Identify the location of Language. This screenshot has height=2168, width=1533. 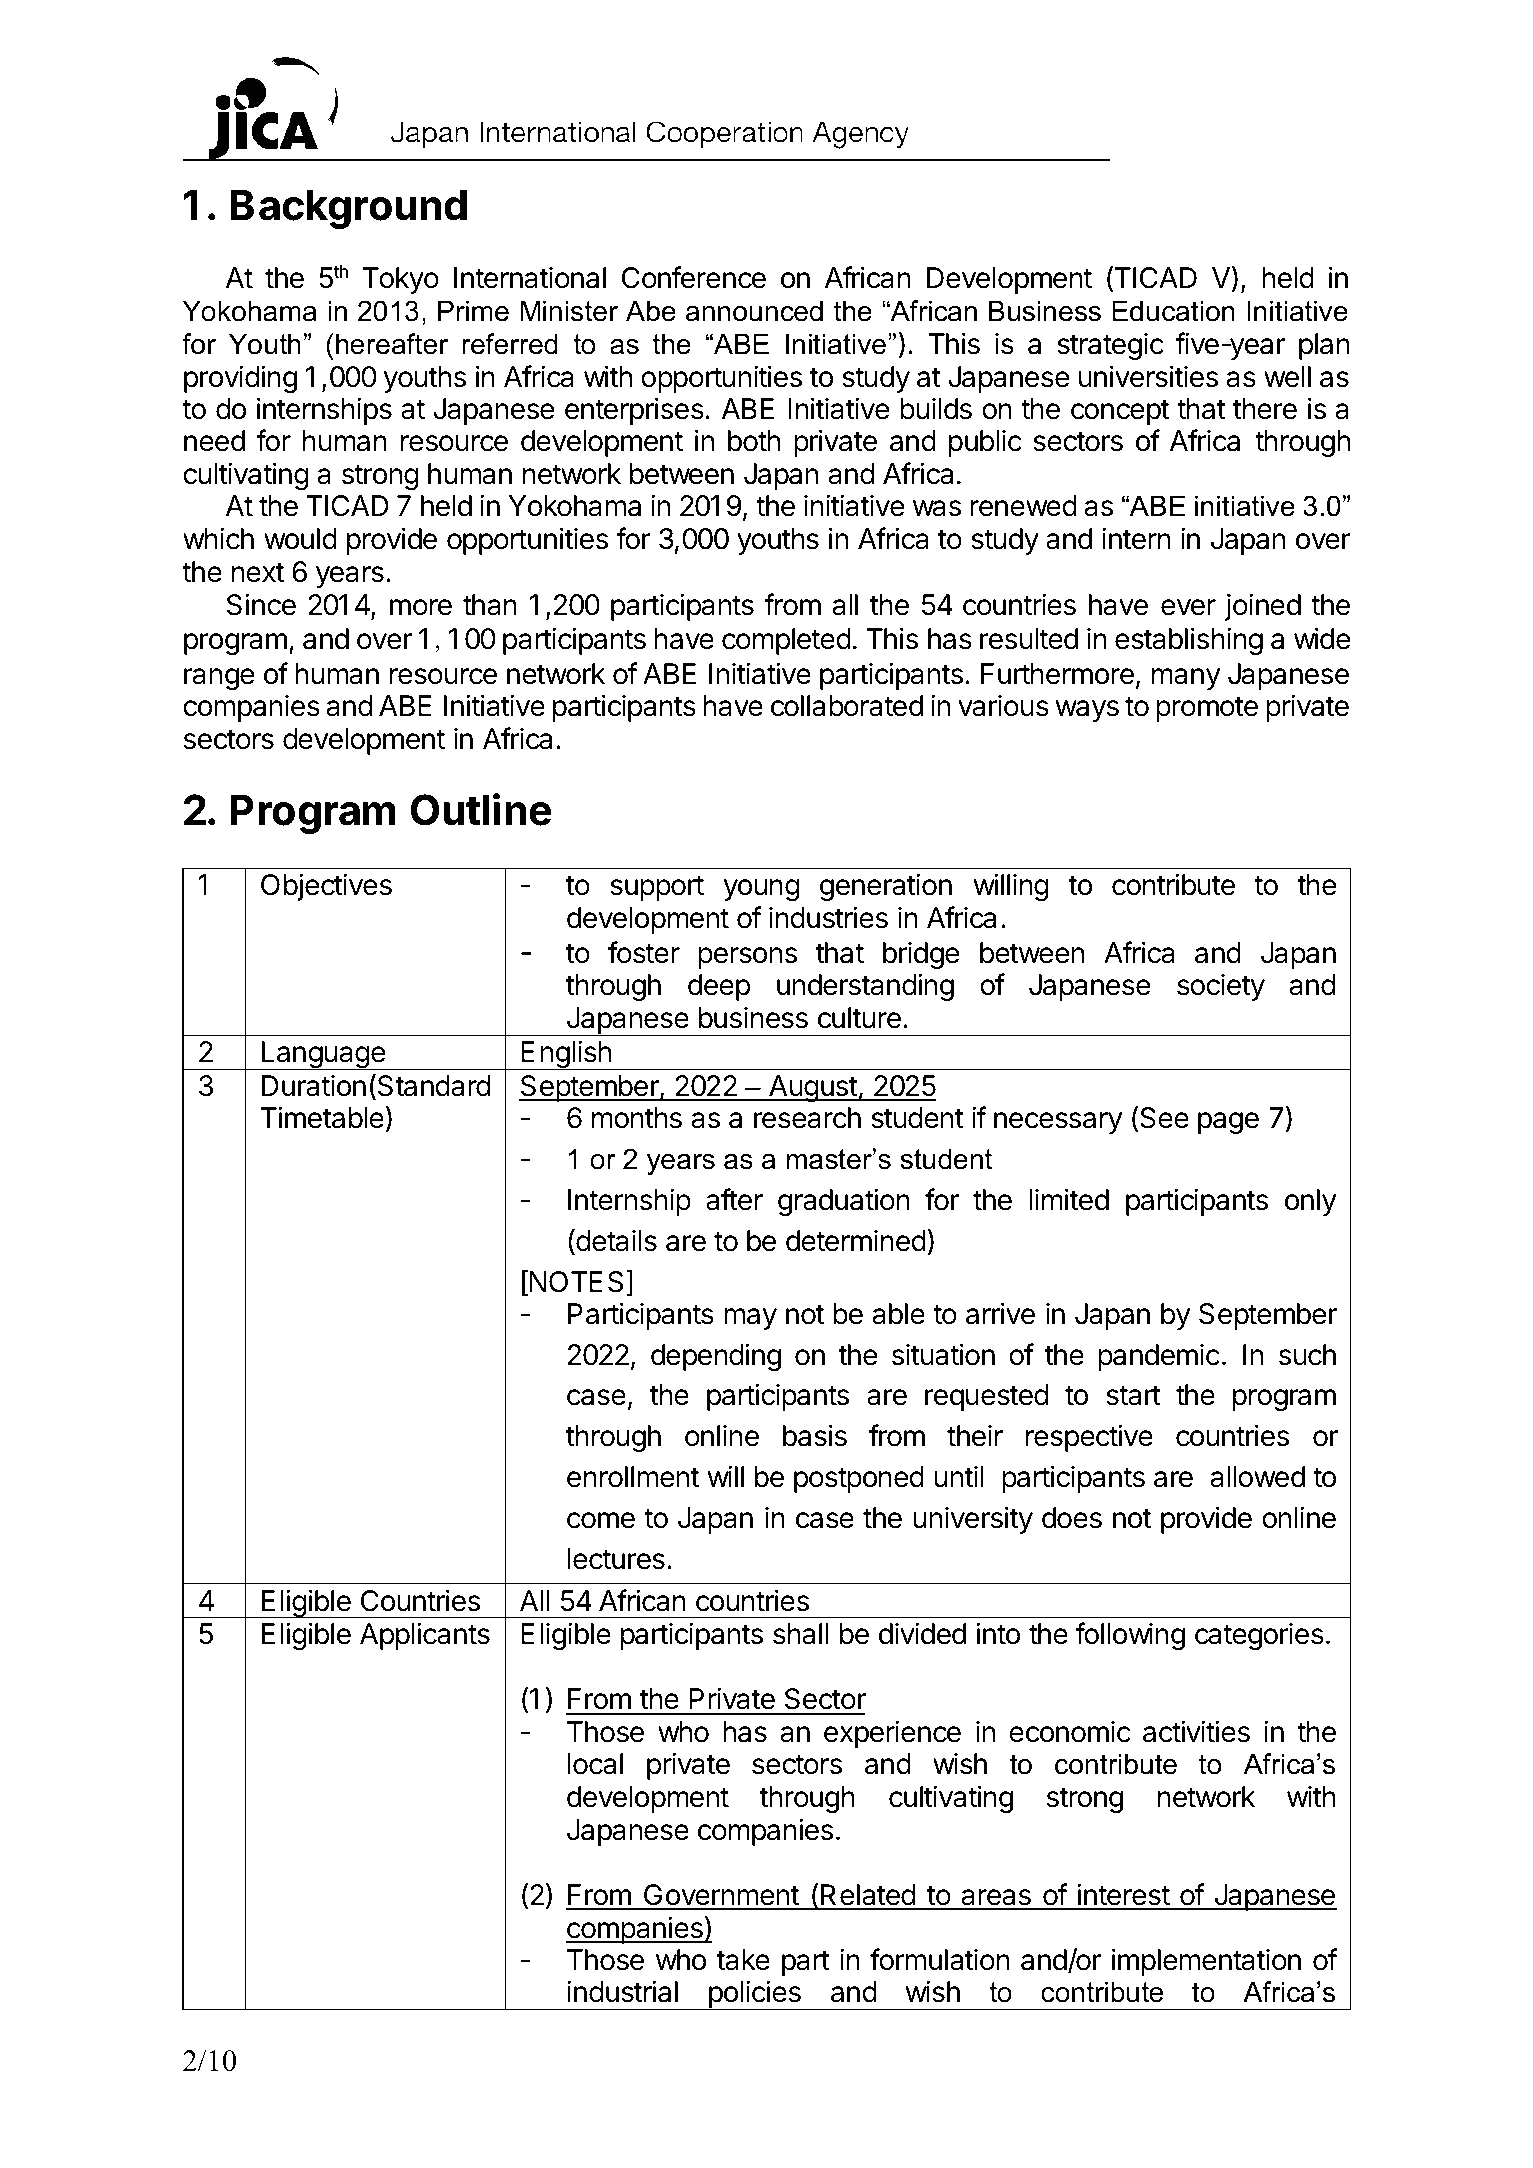
(323, 1055).
